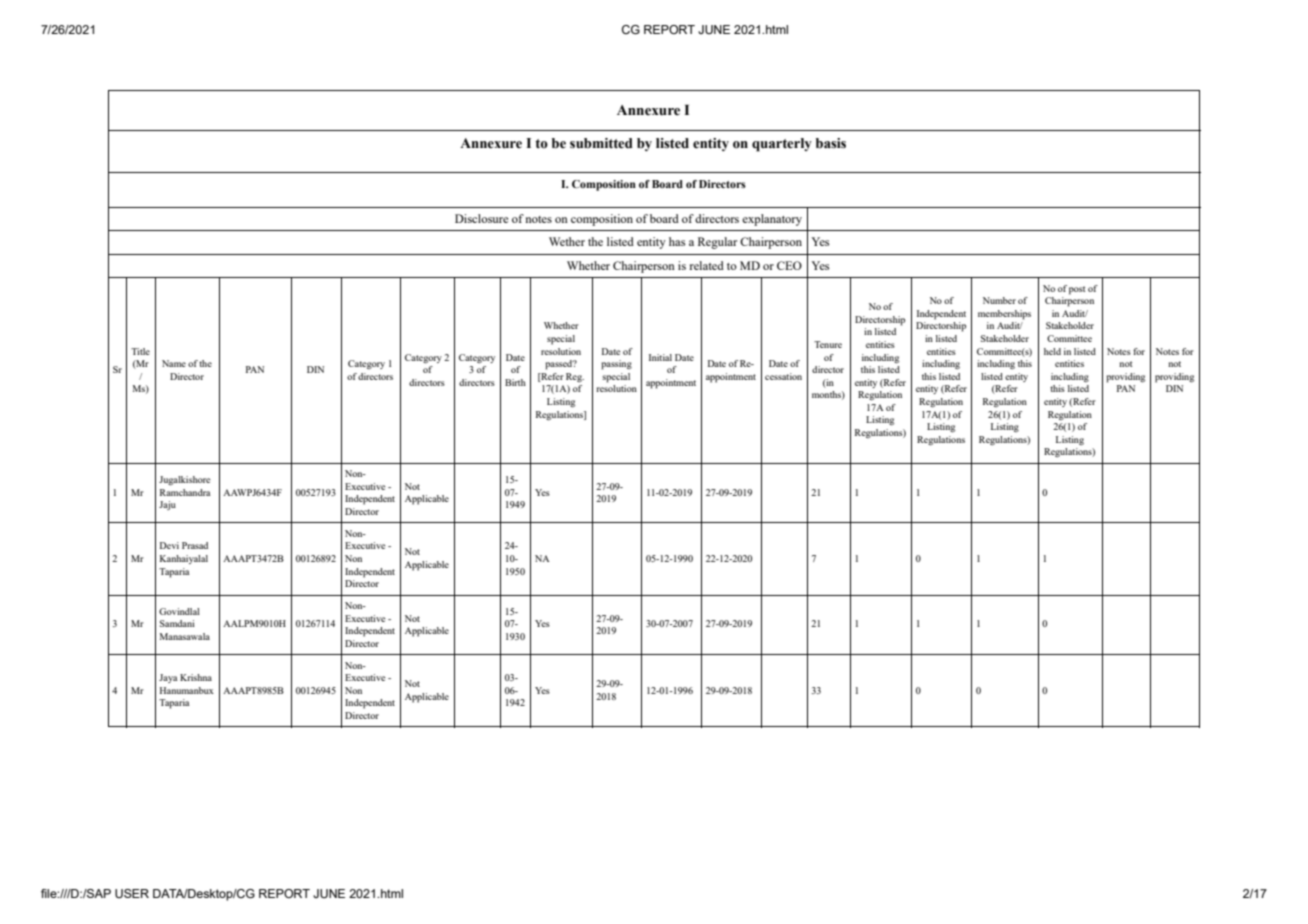 Image resolution: width=1308 pixels, height=924 pixels. Describe the element at coordinates (481, 218) in the screenshot. I see `Disclosure` at that location.
